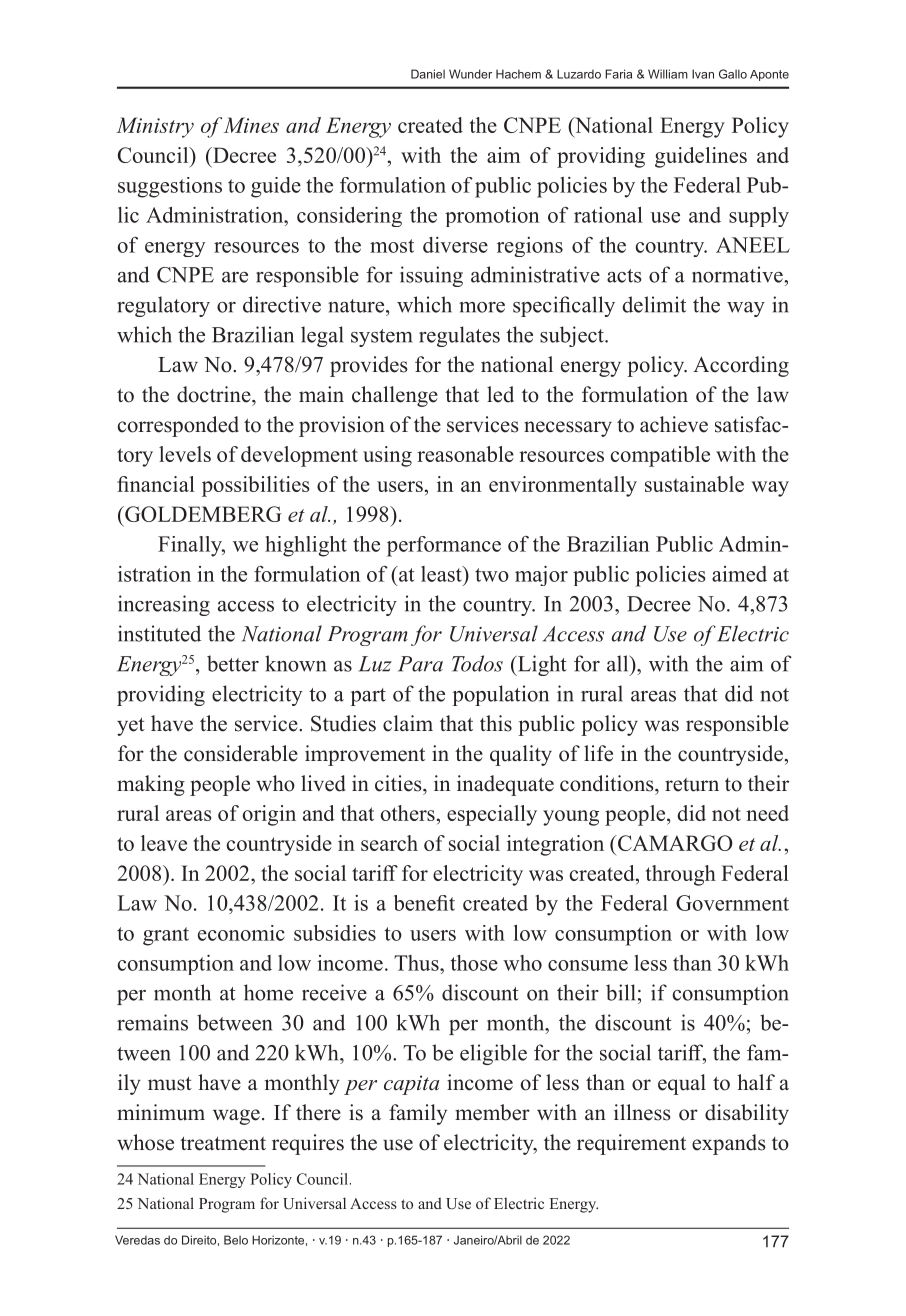  I want to click on least, so click(442, 574).
